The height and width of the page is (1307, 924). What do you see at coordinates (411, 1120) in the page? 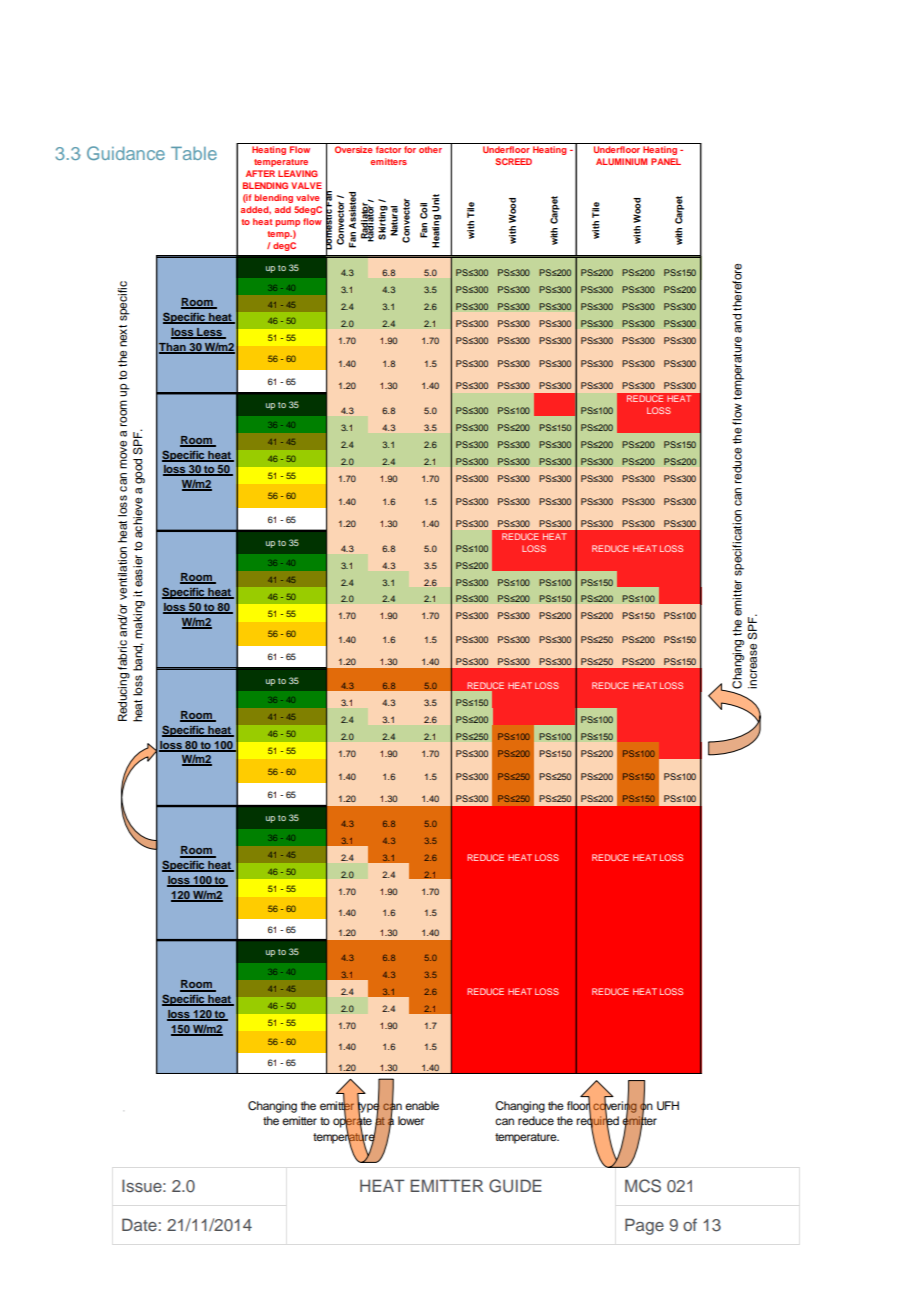
I see `lower` at bounding box center [411, 1120].
